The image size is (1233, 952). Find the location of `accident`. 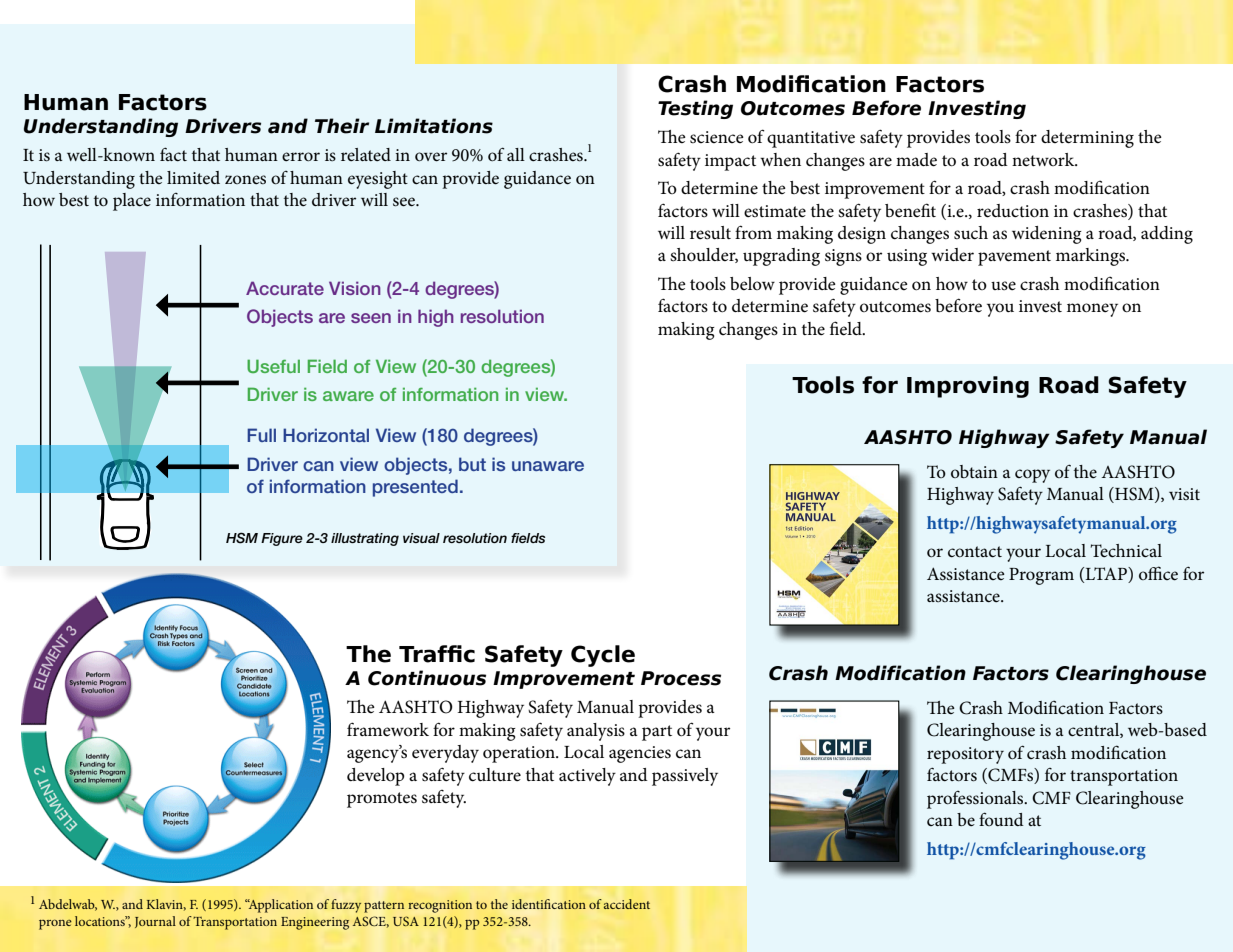

accident is located at coordinates (627, 904).
